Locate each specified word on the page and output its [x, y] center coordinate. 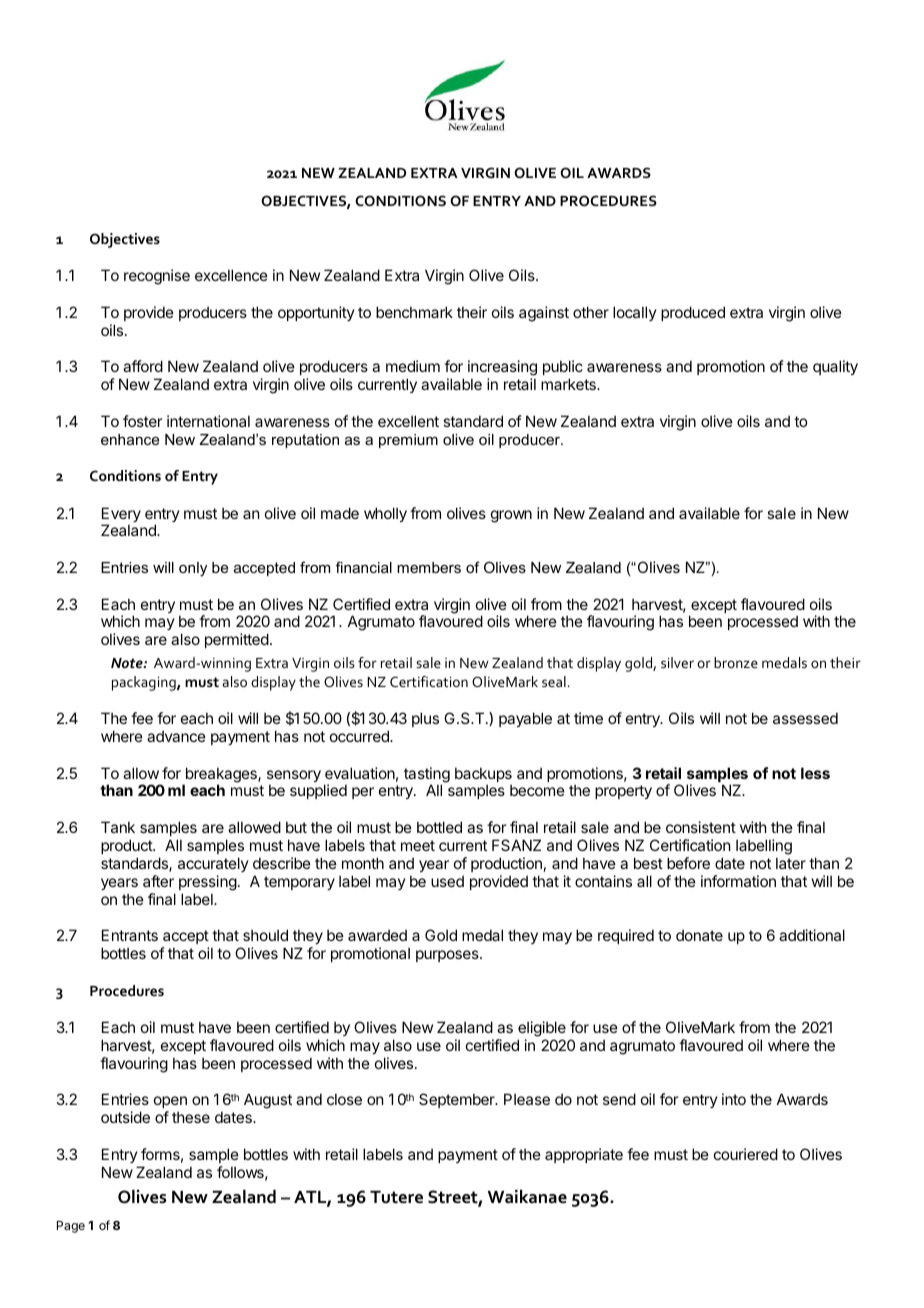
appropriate [584, 1155]
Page [71, 1227]
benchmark [414, 312]
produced [693, 313]
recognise [157, 277]
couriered [746, 1154]
